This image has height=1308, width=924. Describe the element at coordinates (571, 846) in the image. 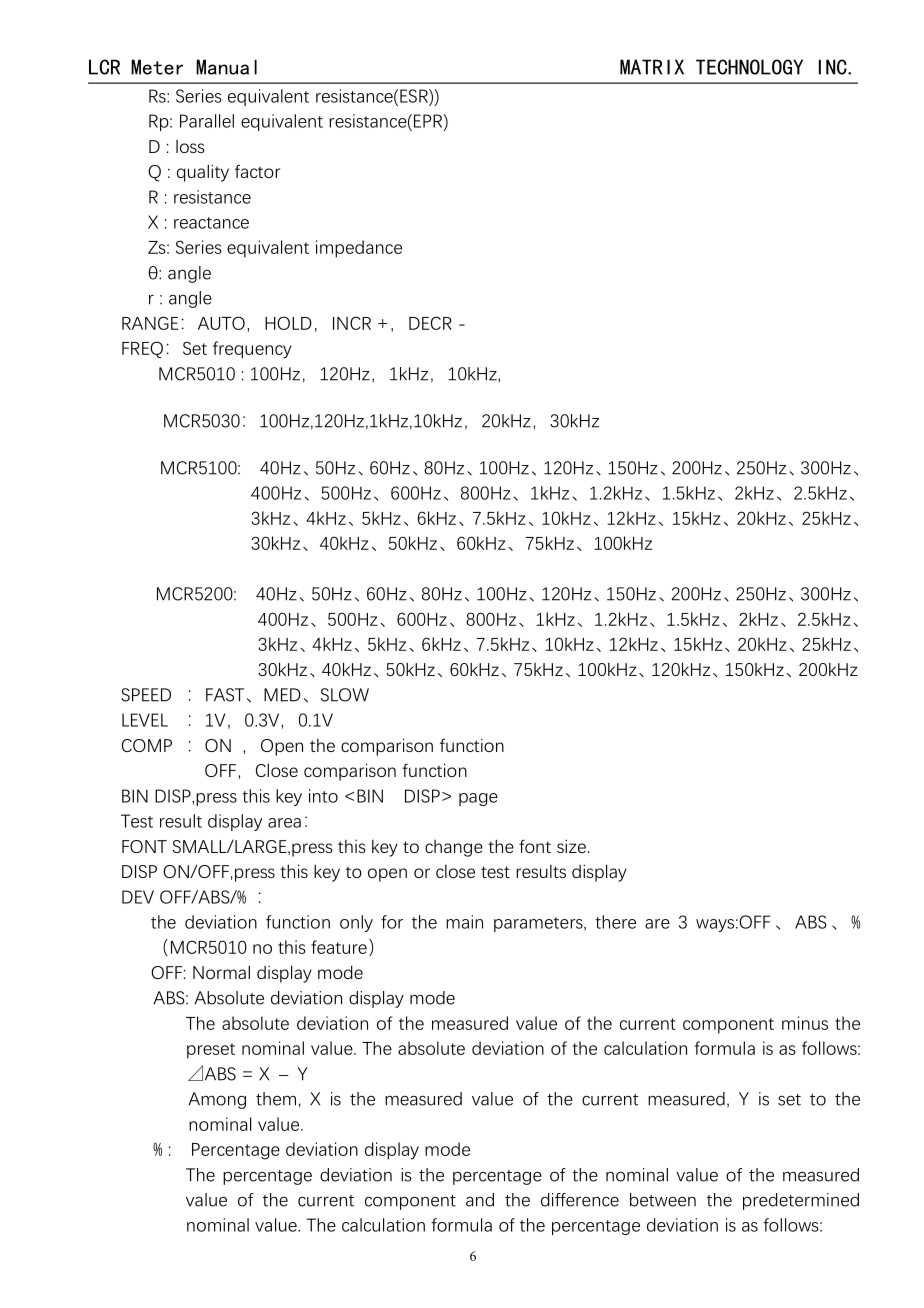

I see `size` at that location.
